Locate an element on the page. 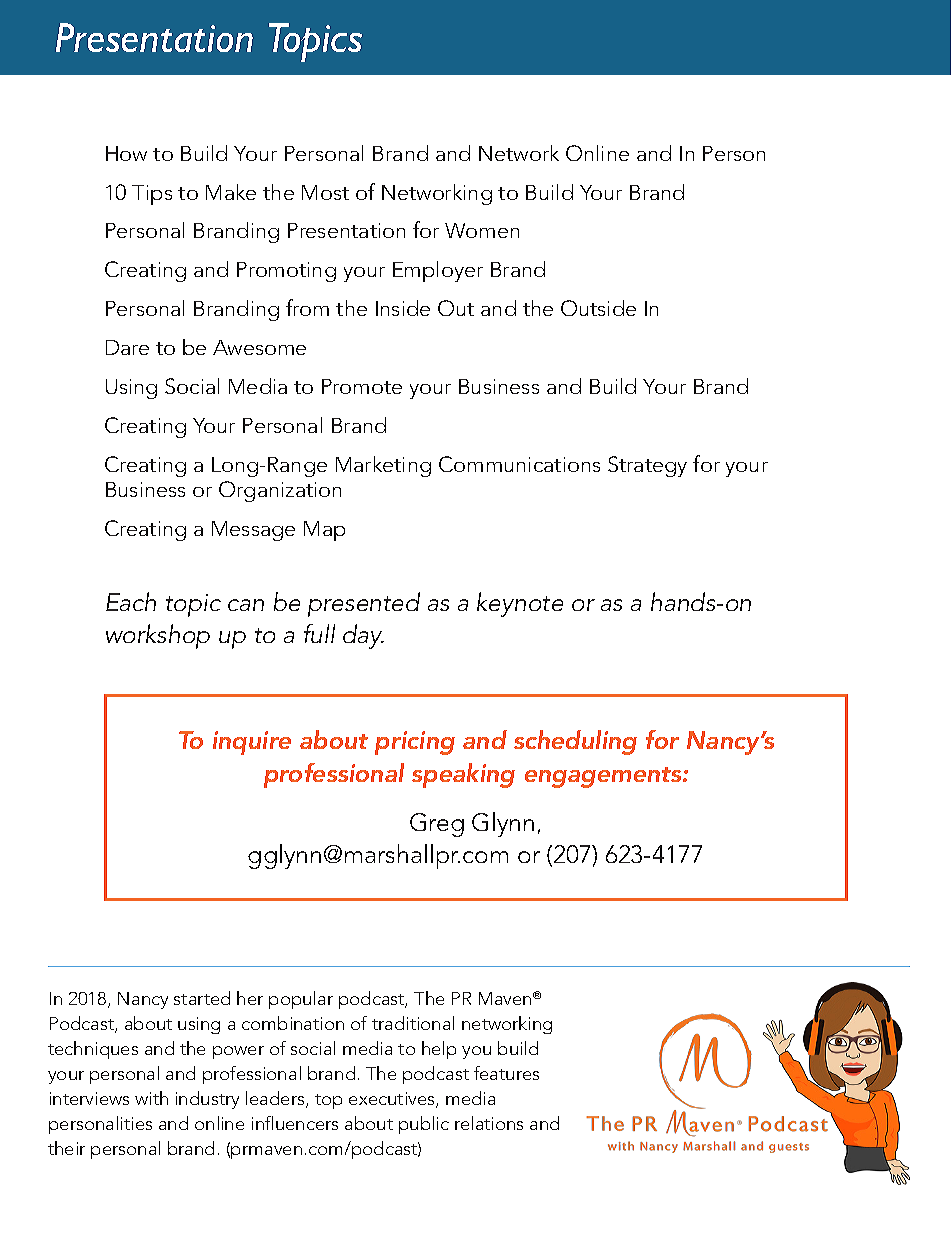 Image resolution: width=952 pixels, height=1233 pixels. Most is located at coordinates (325, 192).
